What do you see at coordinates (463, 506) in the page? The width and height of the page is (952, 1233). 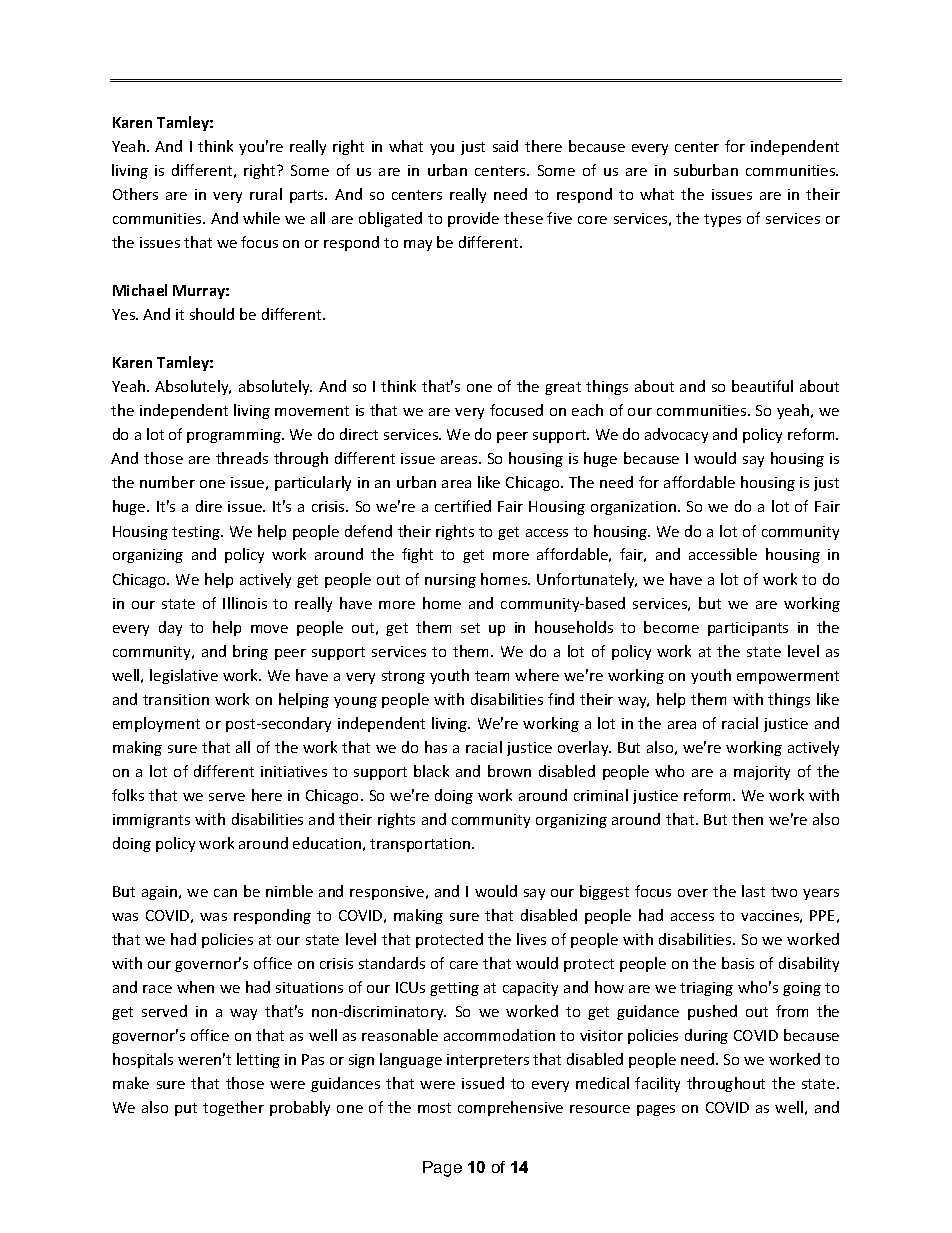 I see `certified` at bounding box center [463, 506].
